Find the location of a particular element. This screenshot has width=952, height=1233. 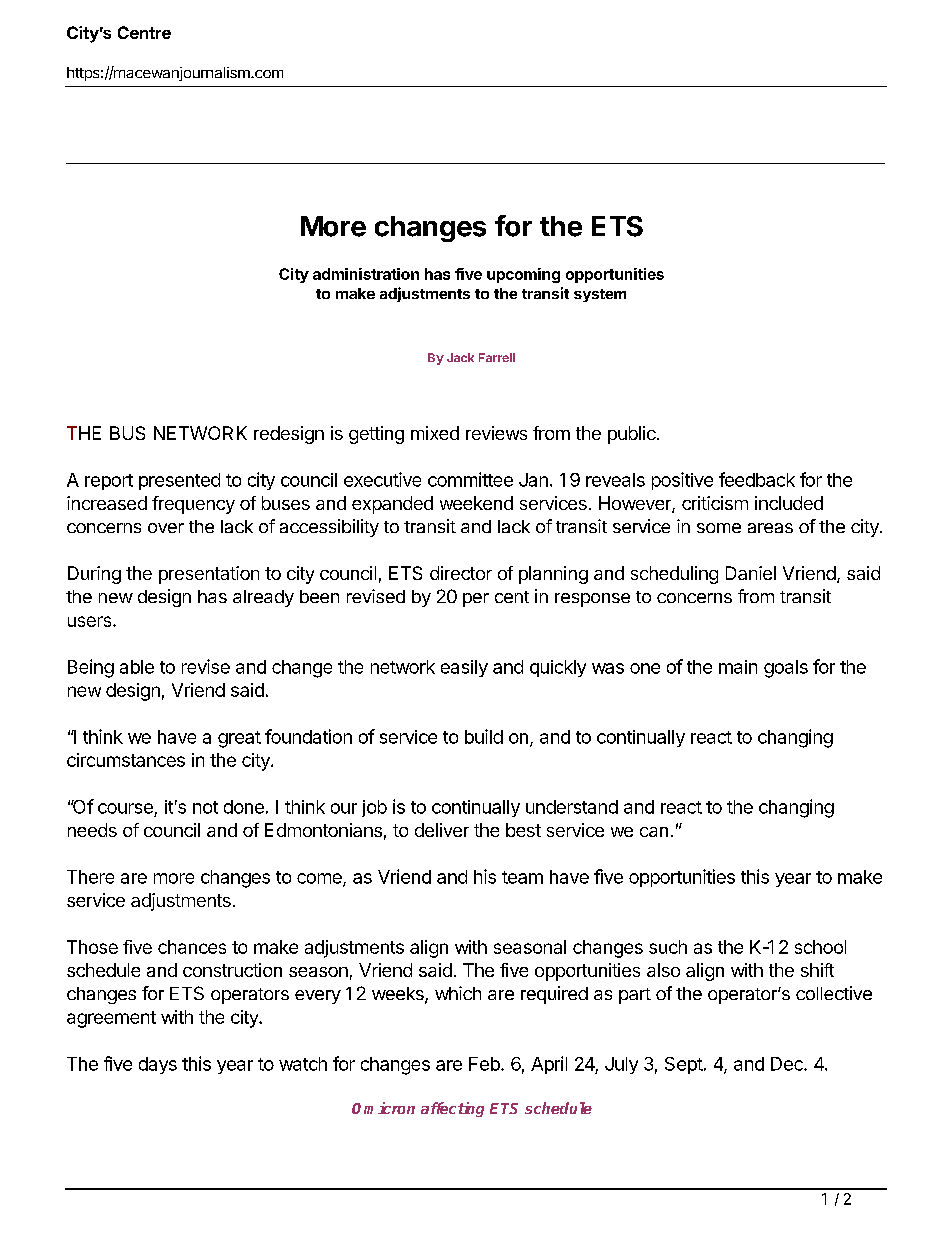

days is located at coordinates (158, 1065).
